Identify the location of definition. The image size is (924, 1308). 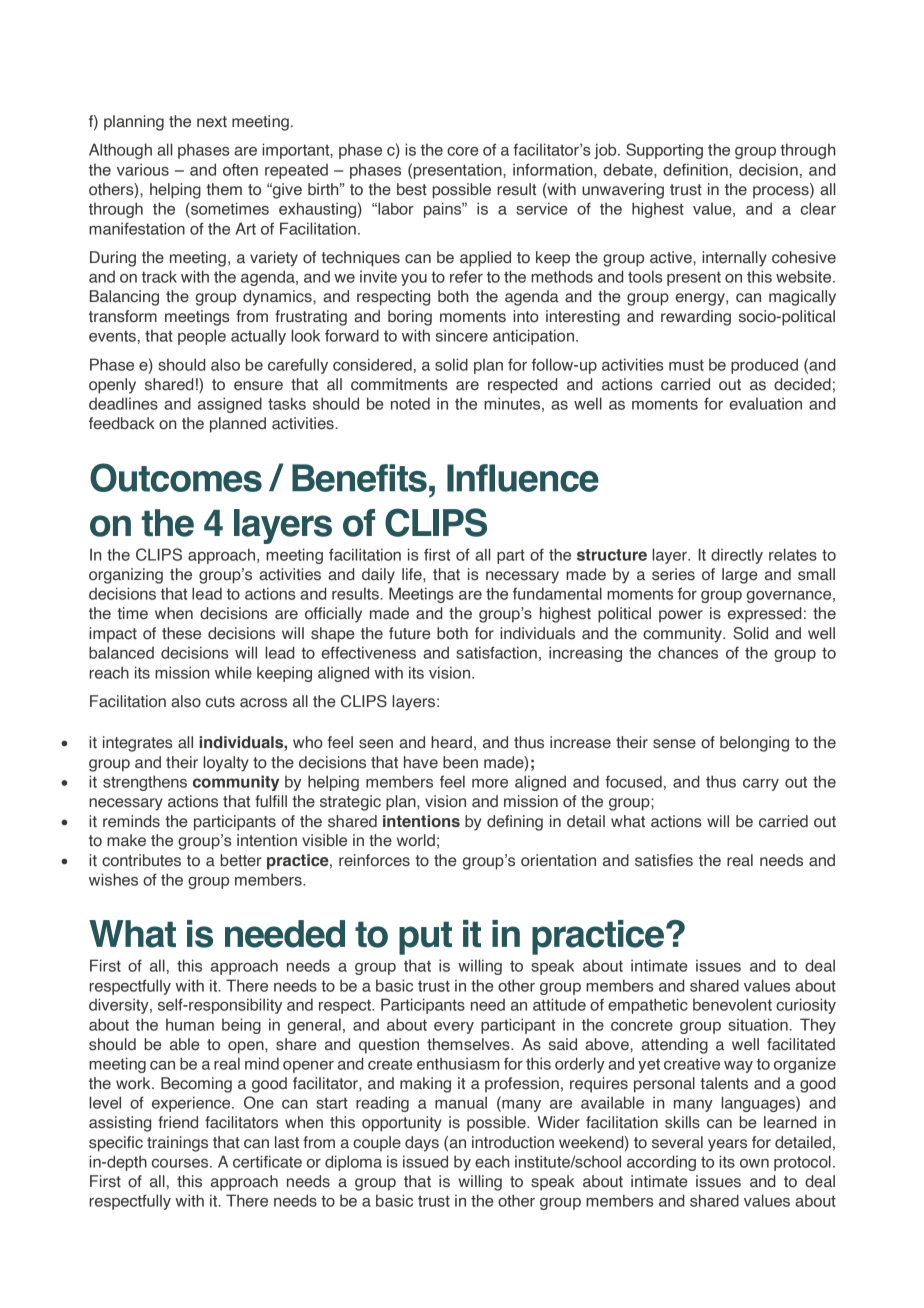
(696, 170).
